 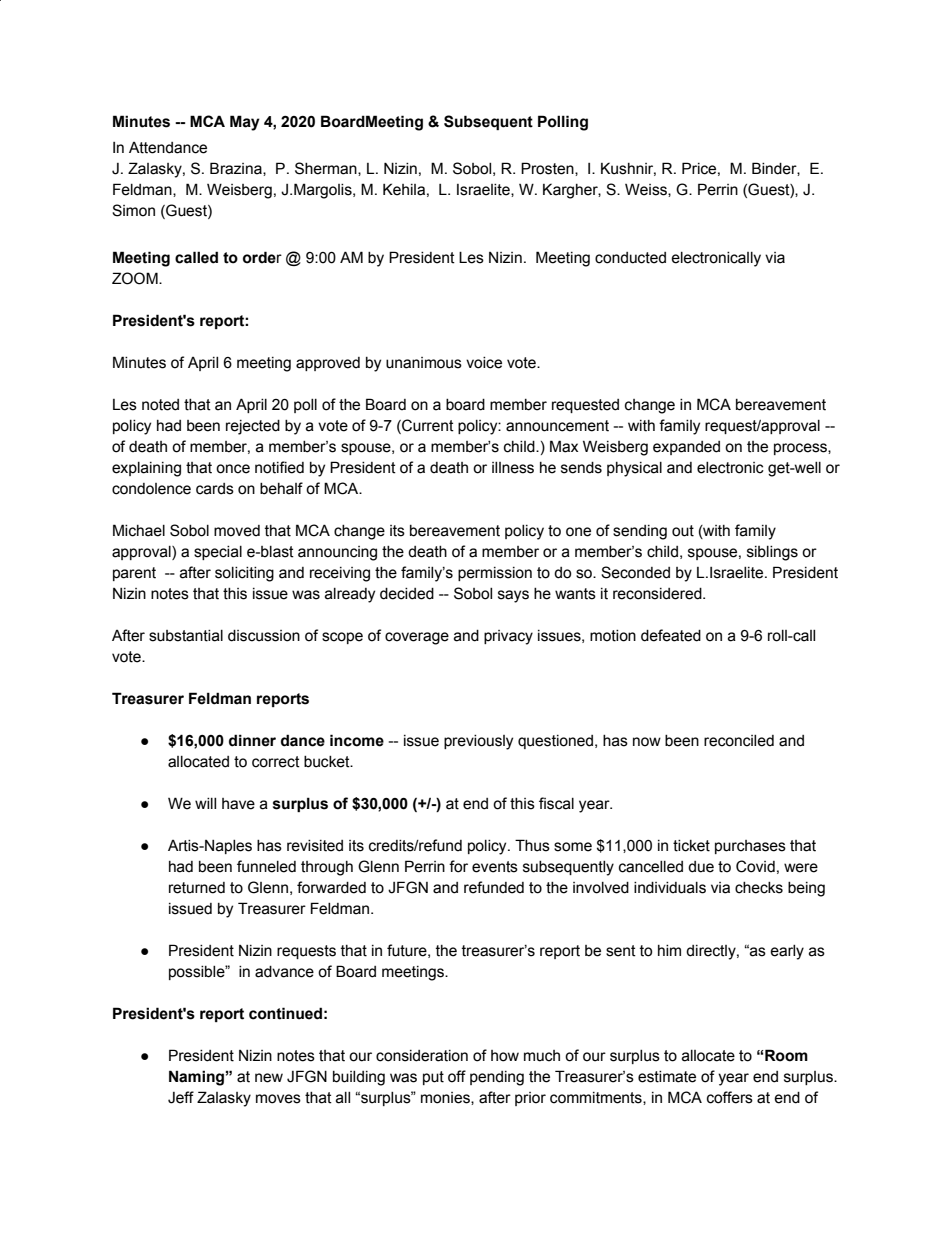 I want to click on conducted, so click(x=630, y=258).
